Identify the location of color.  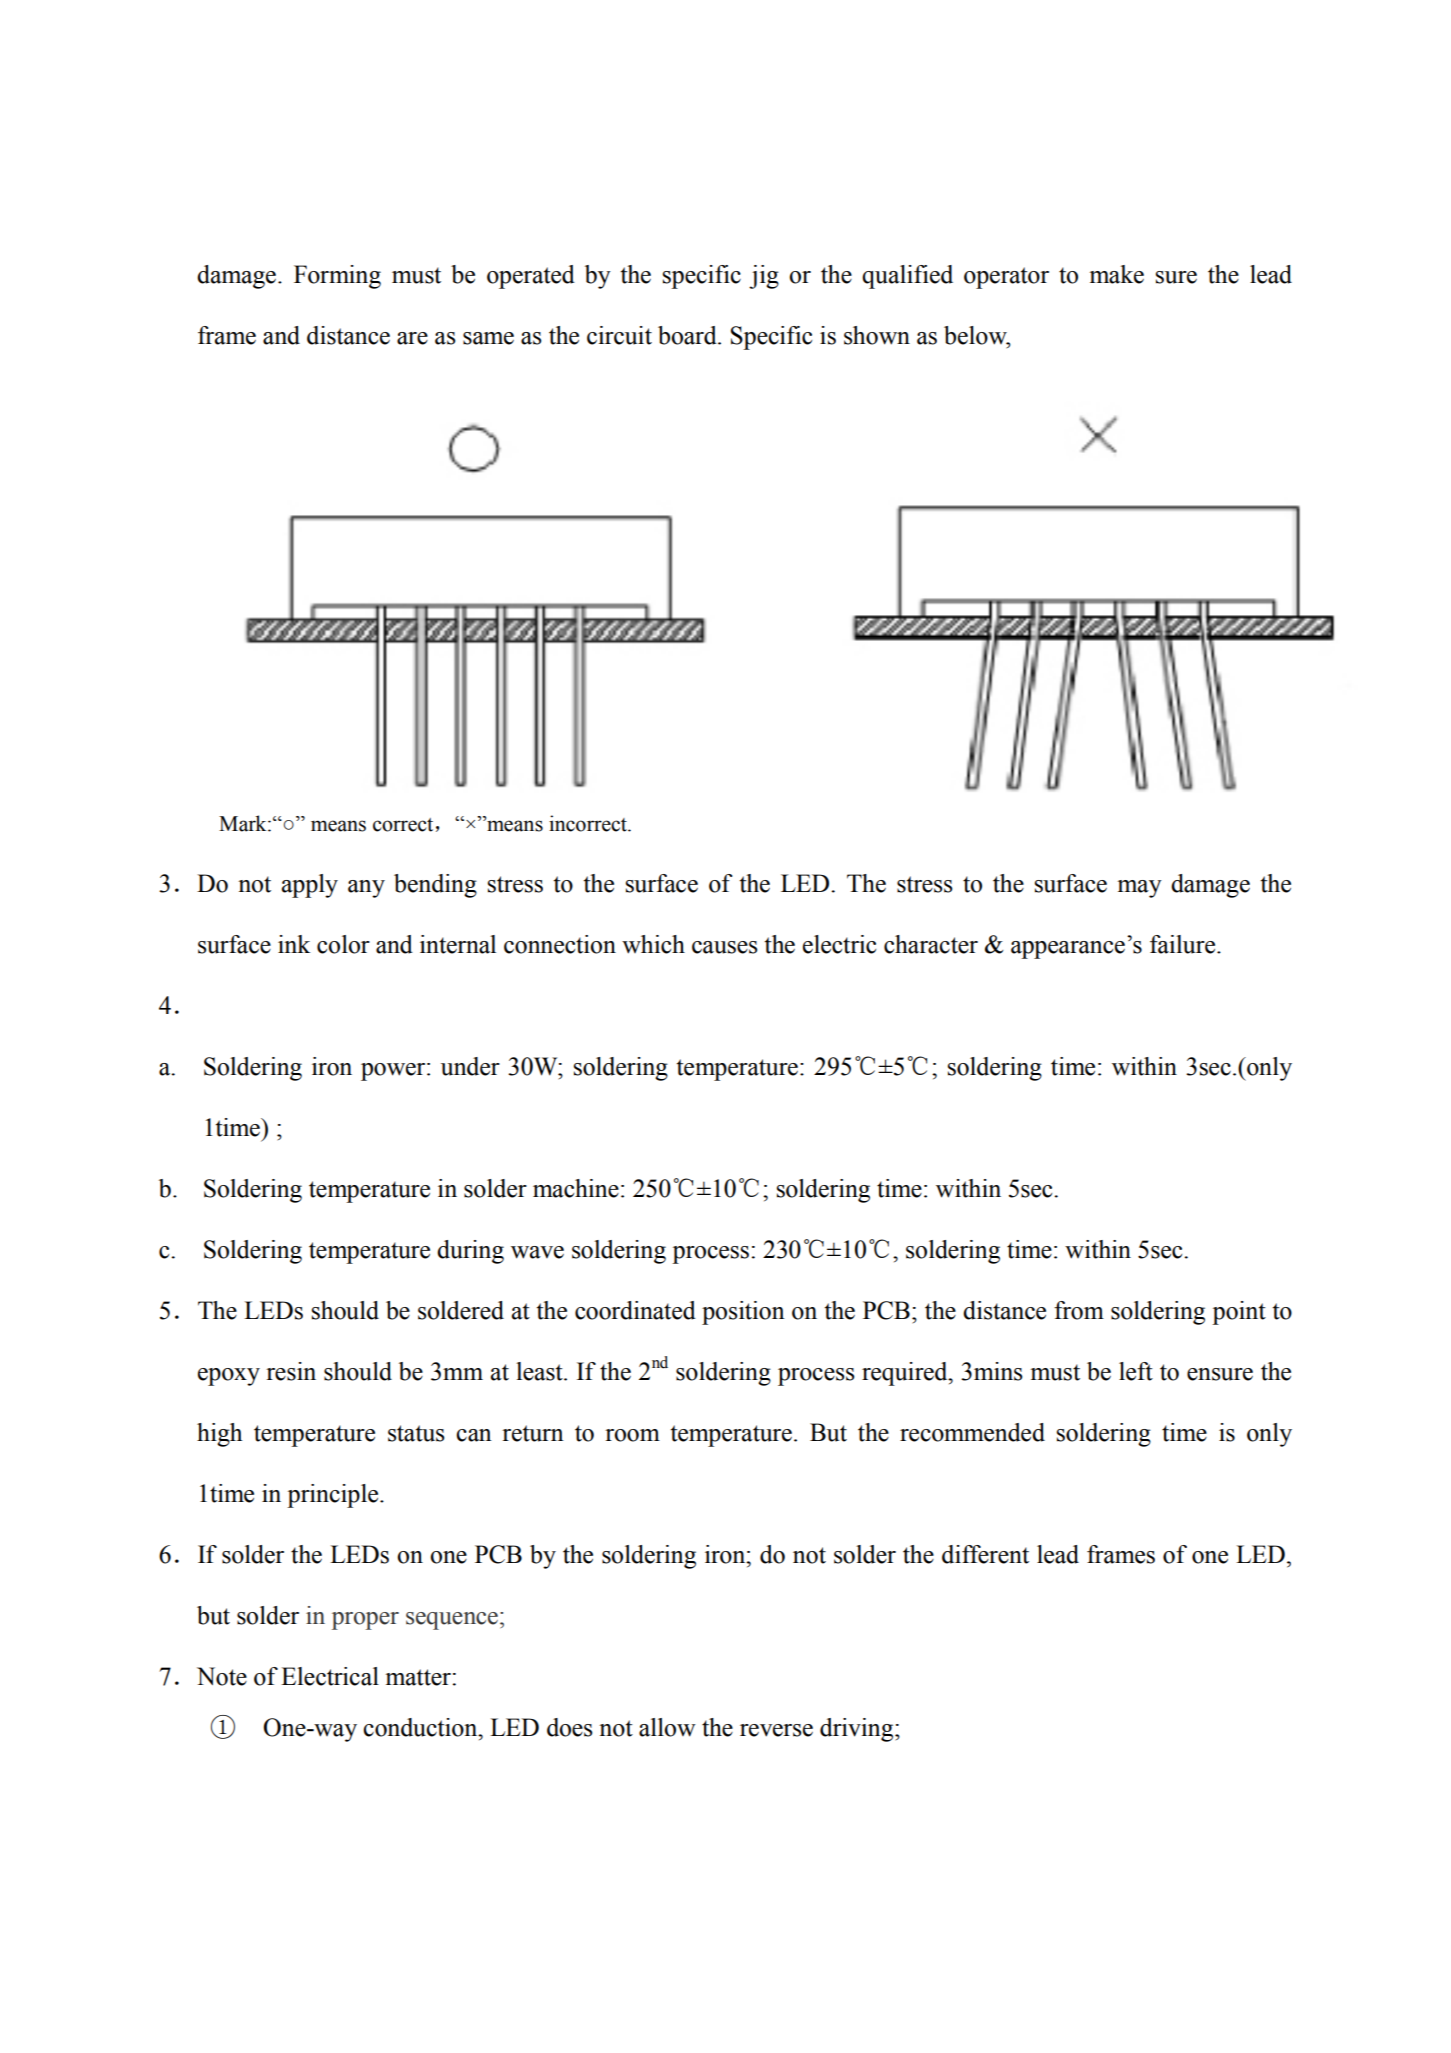
(343, 944).
